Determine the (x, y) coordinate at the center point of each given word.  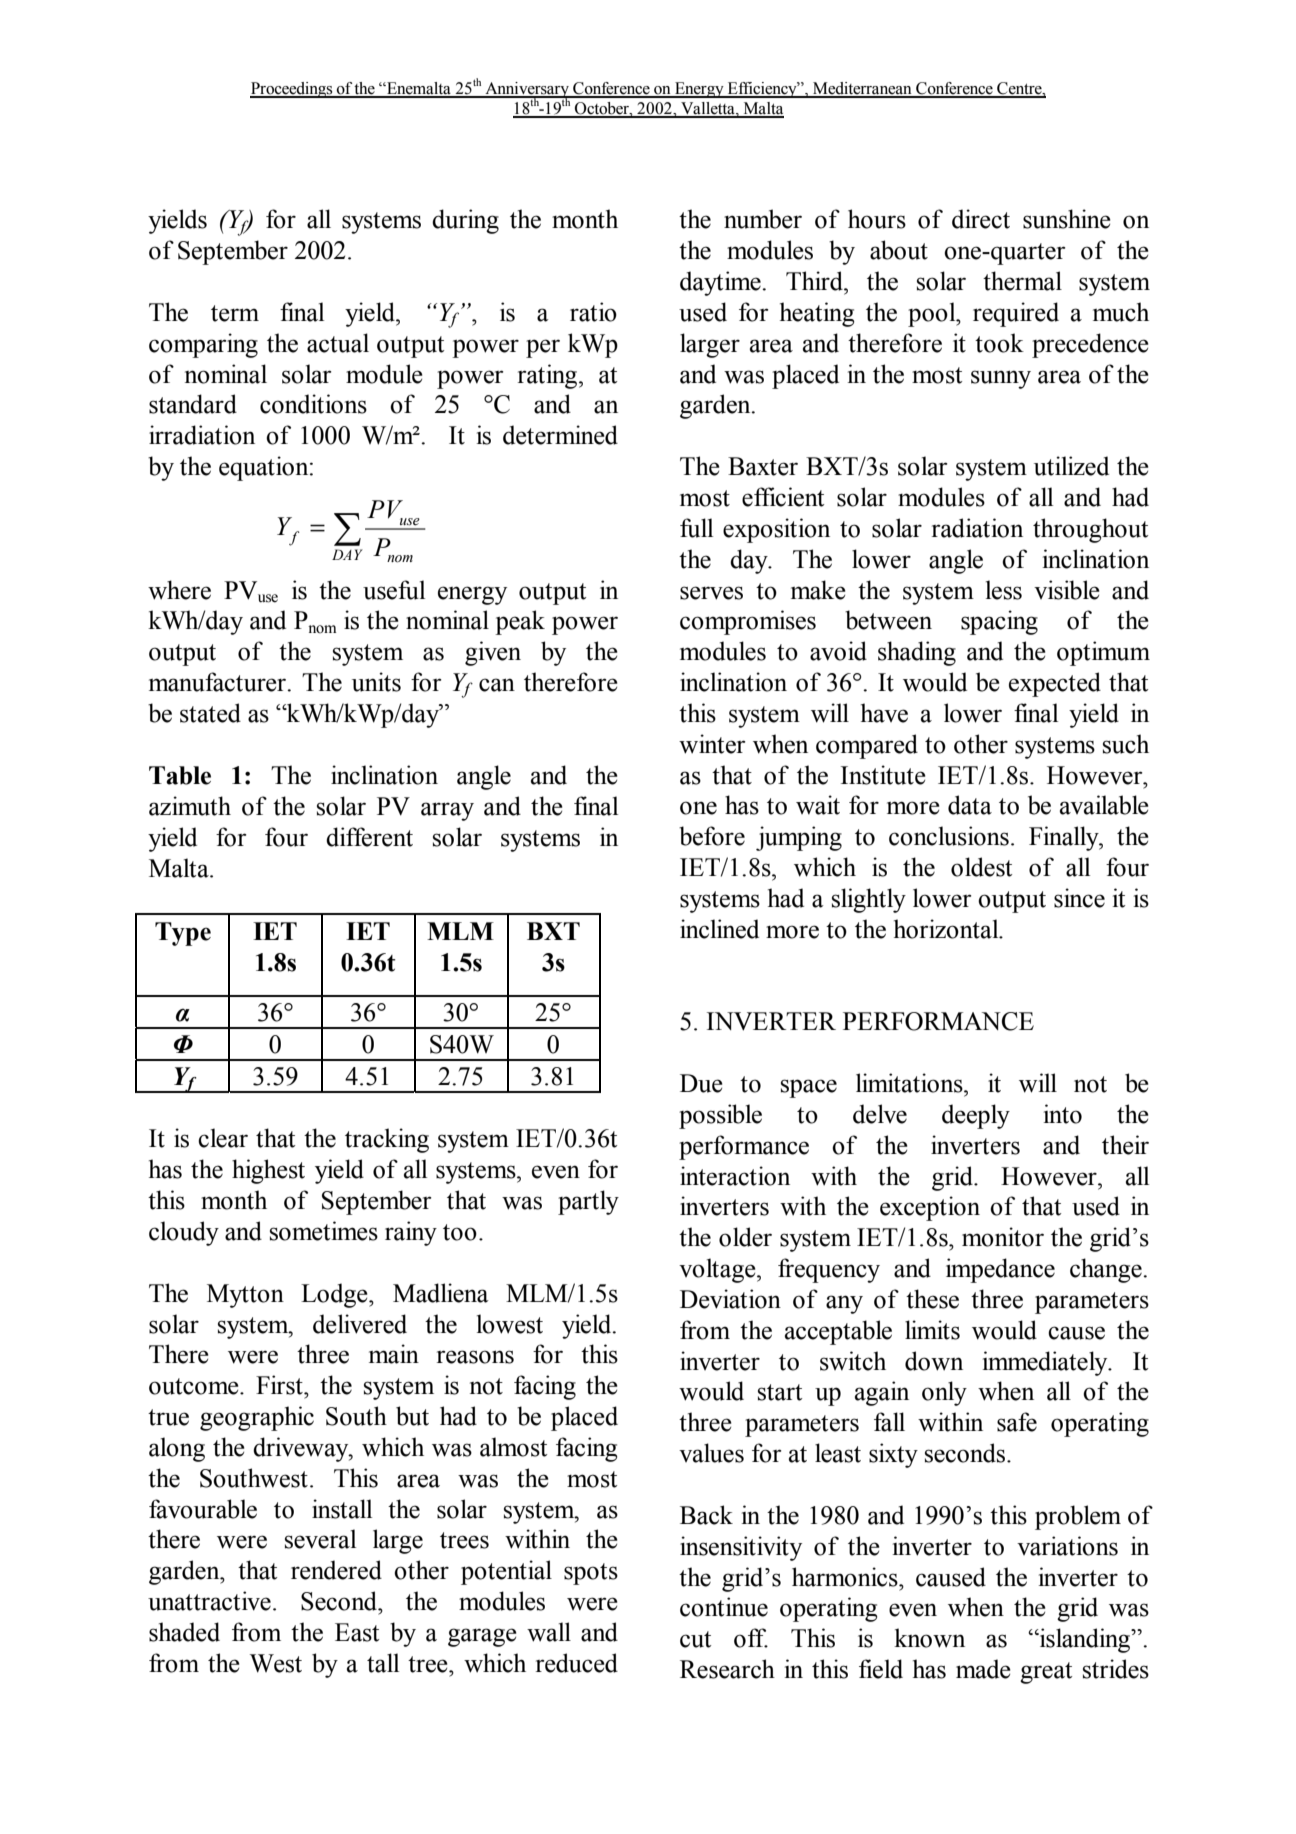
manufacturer (218, 682)
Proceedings (292, 90)
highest (268, 1171)
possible (720, 1116)
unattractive (209, 1601)
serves (711, 593)
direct (981, 219)
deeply (976, 1116)
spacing (999, 622)
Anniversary (527, 91)
